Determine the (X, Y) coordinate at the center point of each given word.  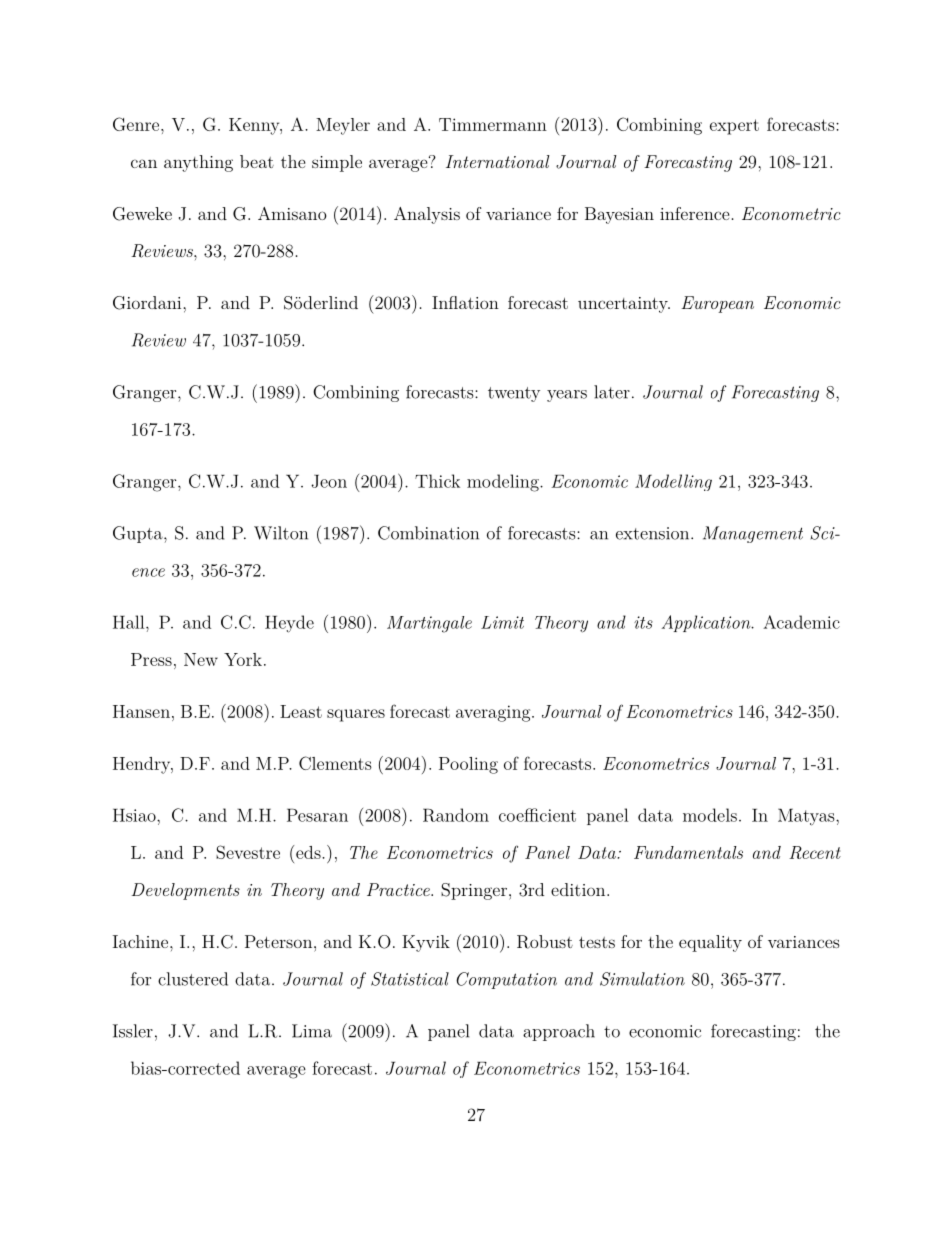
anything (198, 163)
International (498, 161)
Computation (506, 980)
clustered (193, 979)
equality (710, 943)
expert (734, 127)
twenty (514, 394)
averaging (493, 713)
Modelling (673, 482)
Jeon (329, 481)
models (710, 815)
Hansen (141, 711)
